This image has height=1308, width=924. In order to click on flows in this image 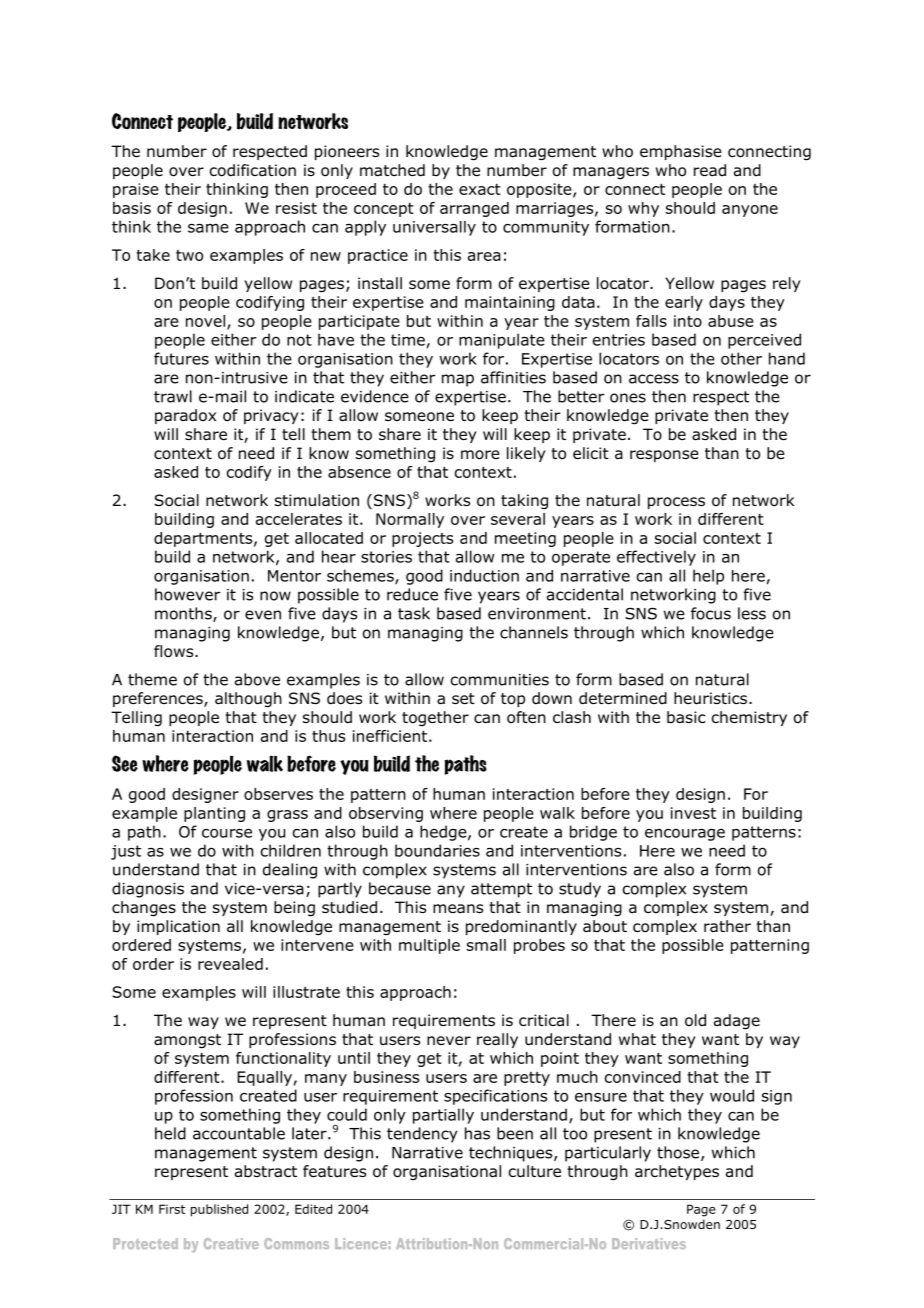, I will do `click(175, 651)`.
